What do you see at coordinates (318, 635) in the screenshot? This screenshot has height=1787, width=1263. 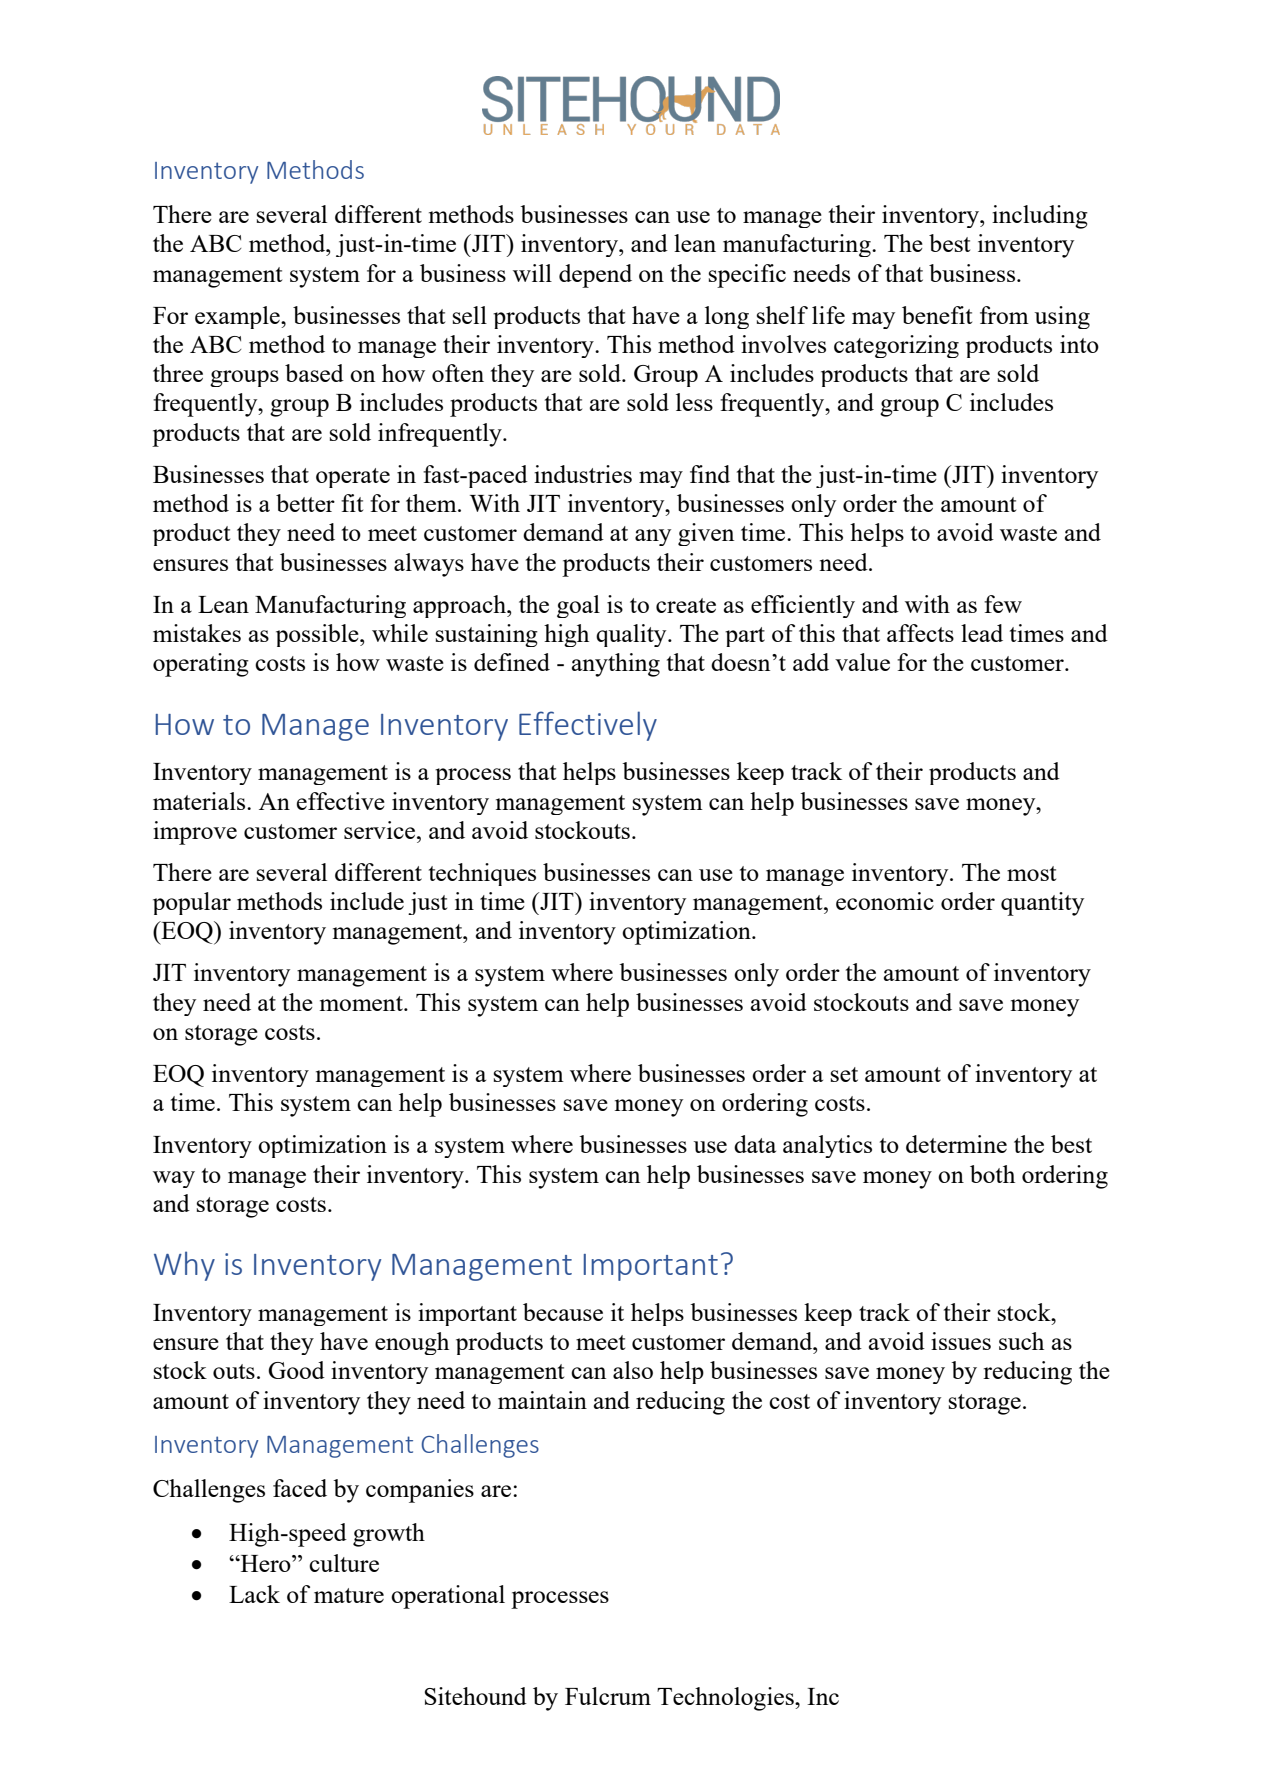 I see `possible` at bounding box center [318, 635].
